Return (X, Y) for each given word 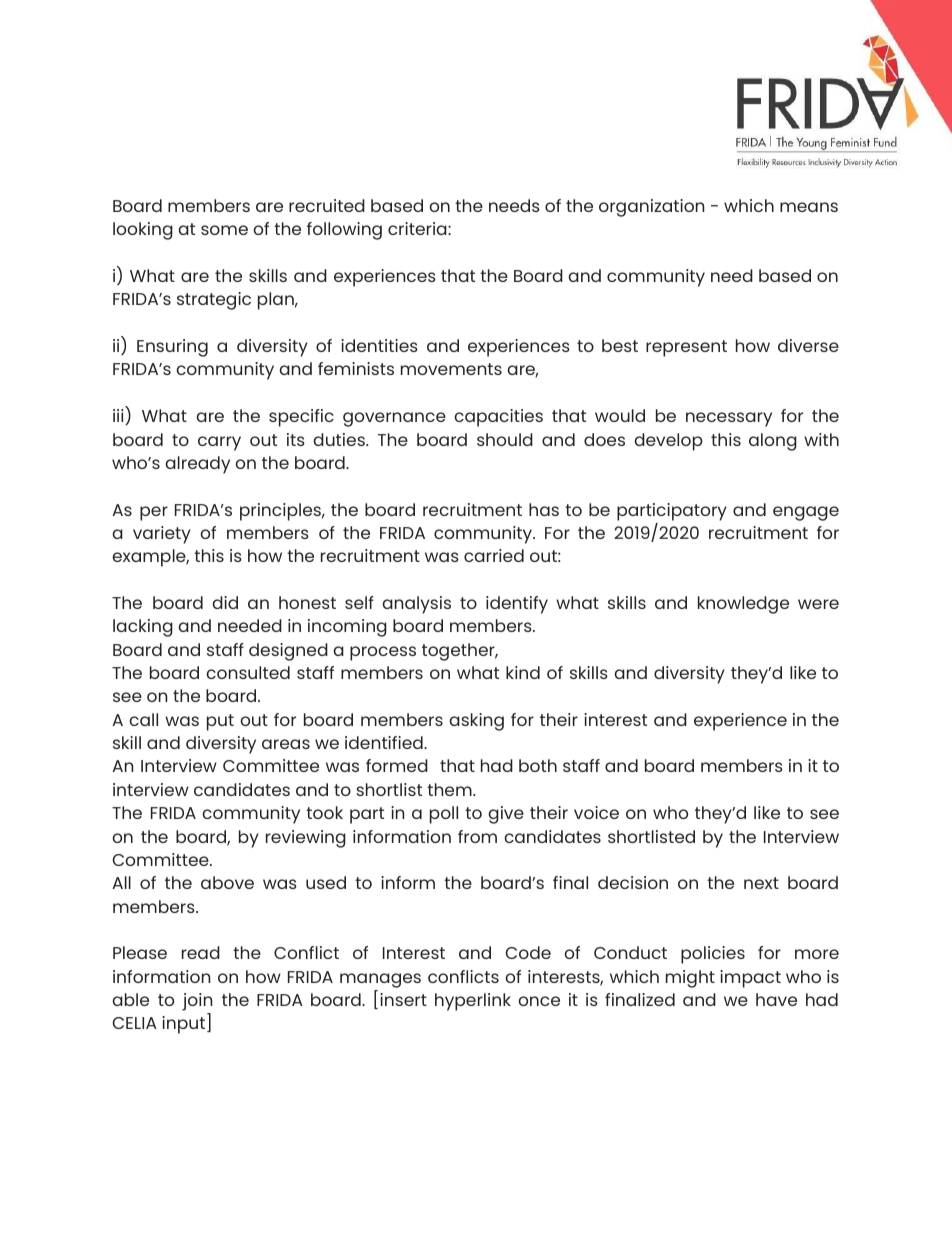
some (224, 230)
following (344, 231)
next (761, 883)
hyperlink (473, 1002)
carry (219, 443)
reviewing (306, 839)
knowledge (743, 605)
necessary (729, 419)
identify (517, 605)
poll (444, 815)
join (197, 1002)
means (809, 207)
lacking (143, 628)
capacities (498, 418)
